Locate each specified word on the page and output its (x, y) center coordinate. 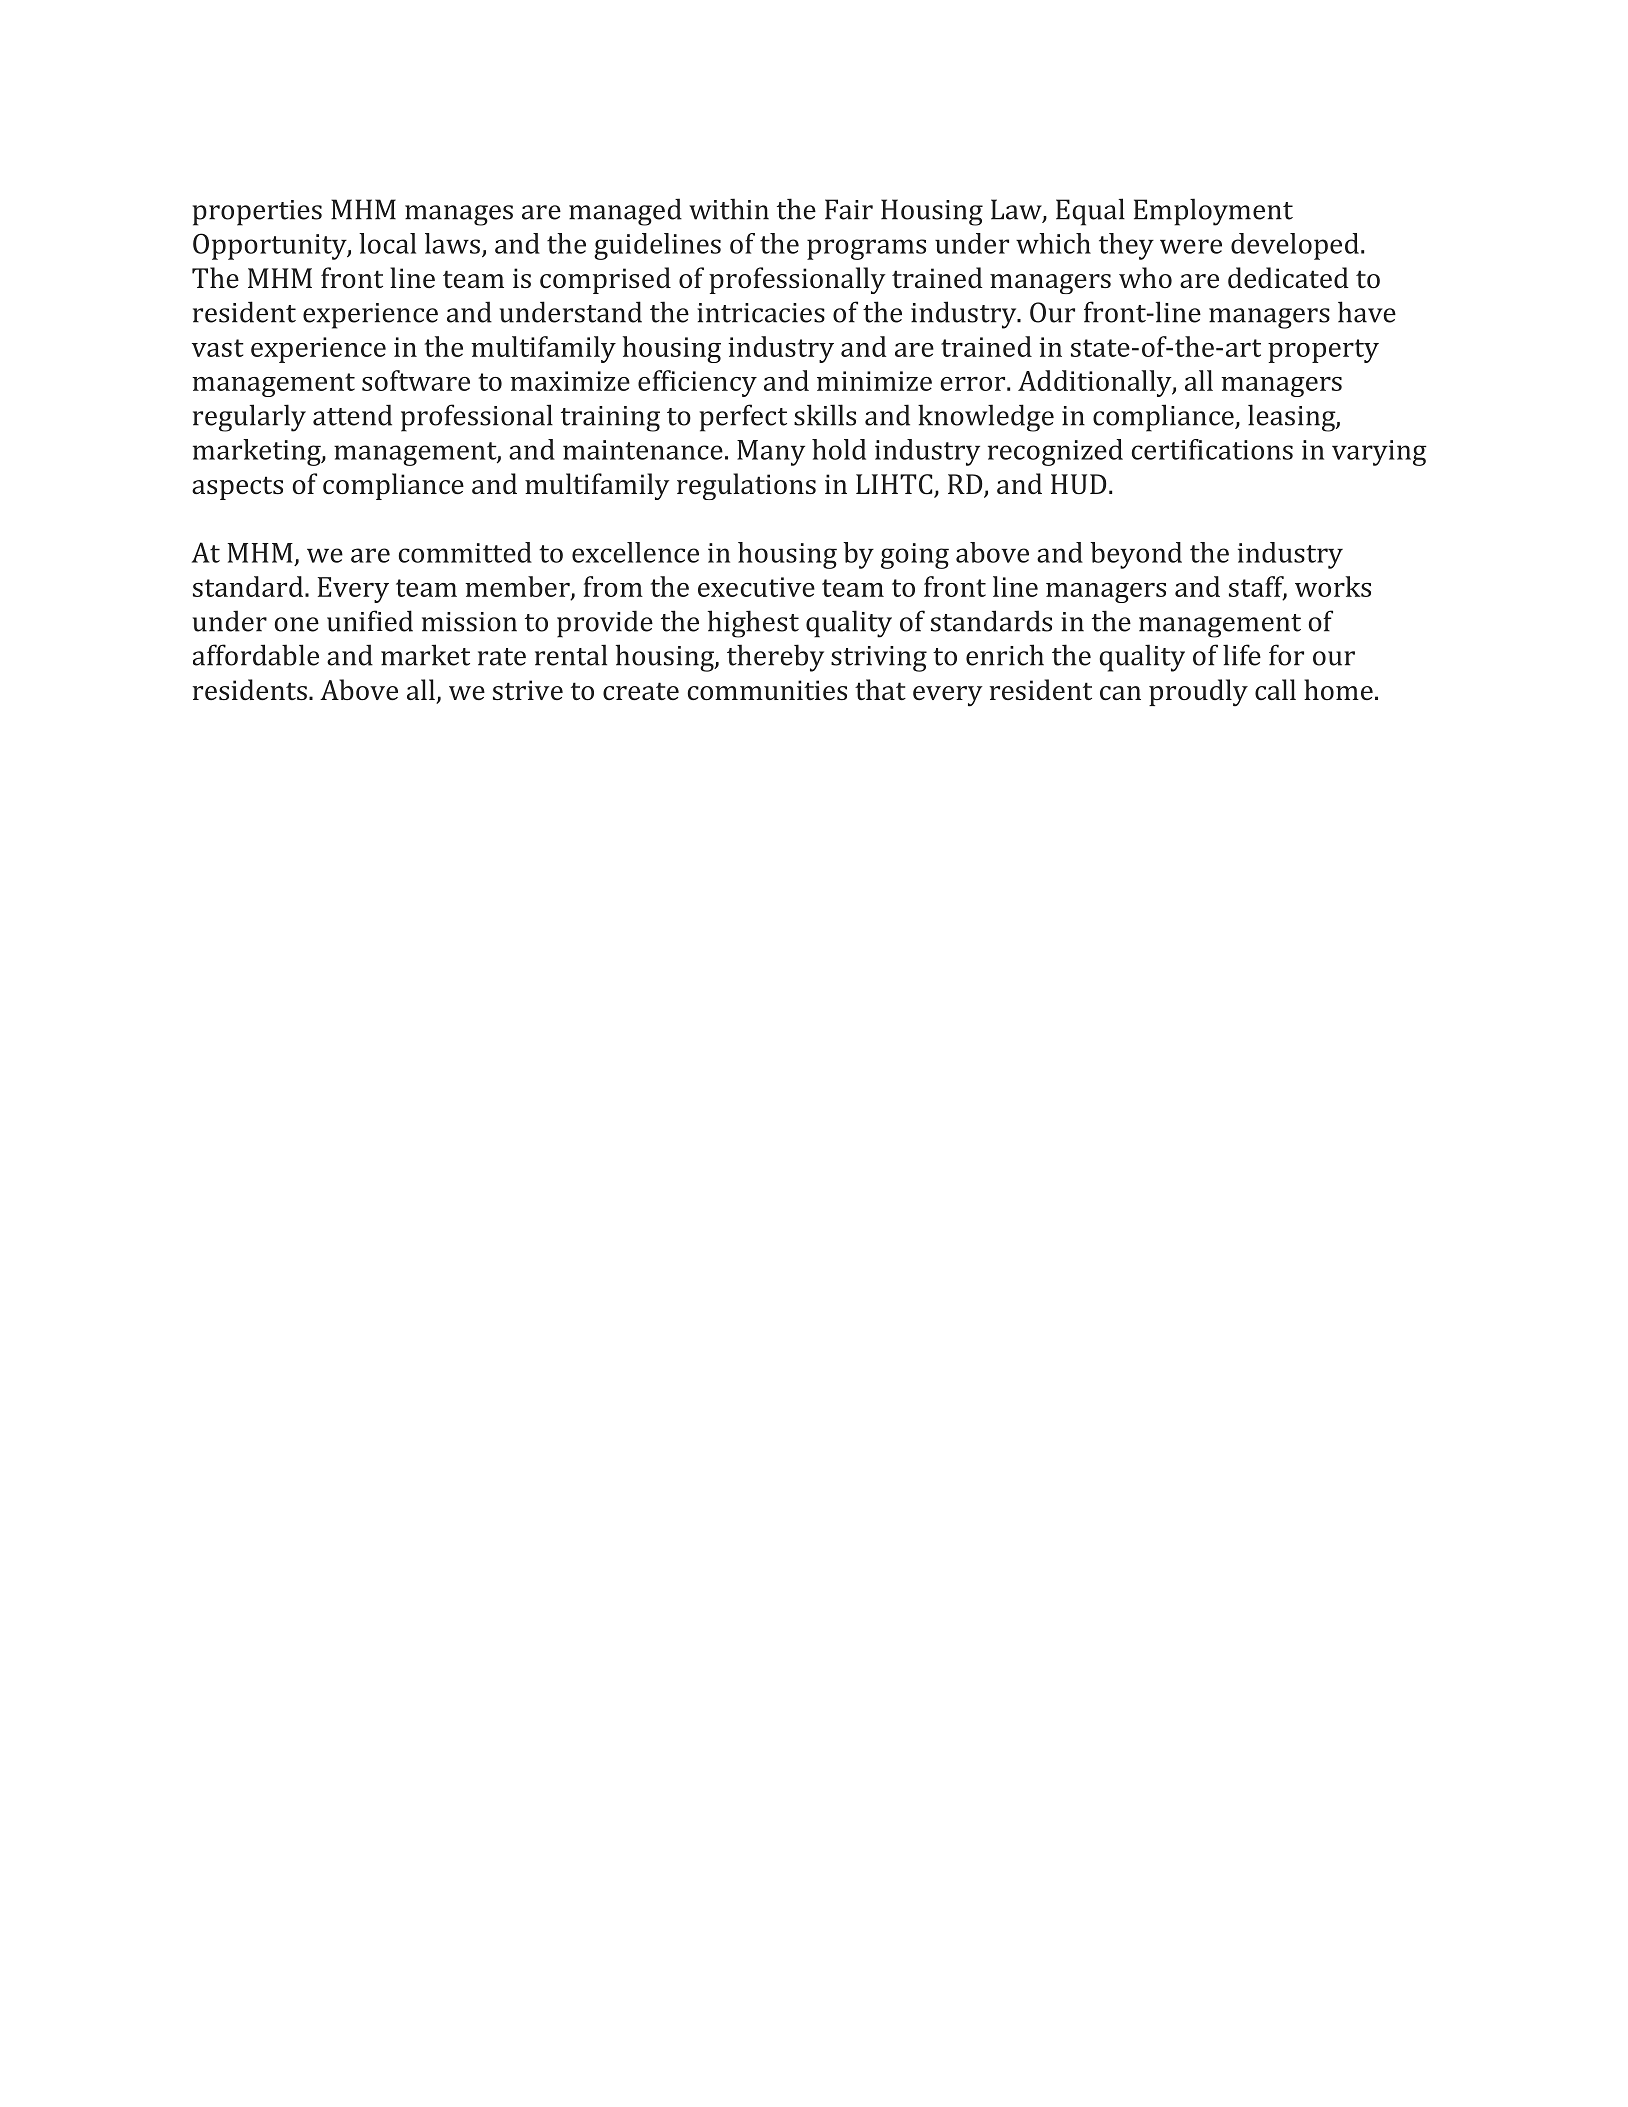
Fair (849, 209)
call (1275, 689)
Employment (1213, 212)
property (1323, 351)
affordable (256, 655)
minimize (874, 381)
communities (767, 690)
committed (465, 552)
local (387, 243)
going (915, 556)
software (416, 380)
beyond (1136, 555)
